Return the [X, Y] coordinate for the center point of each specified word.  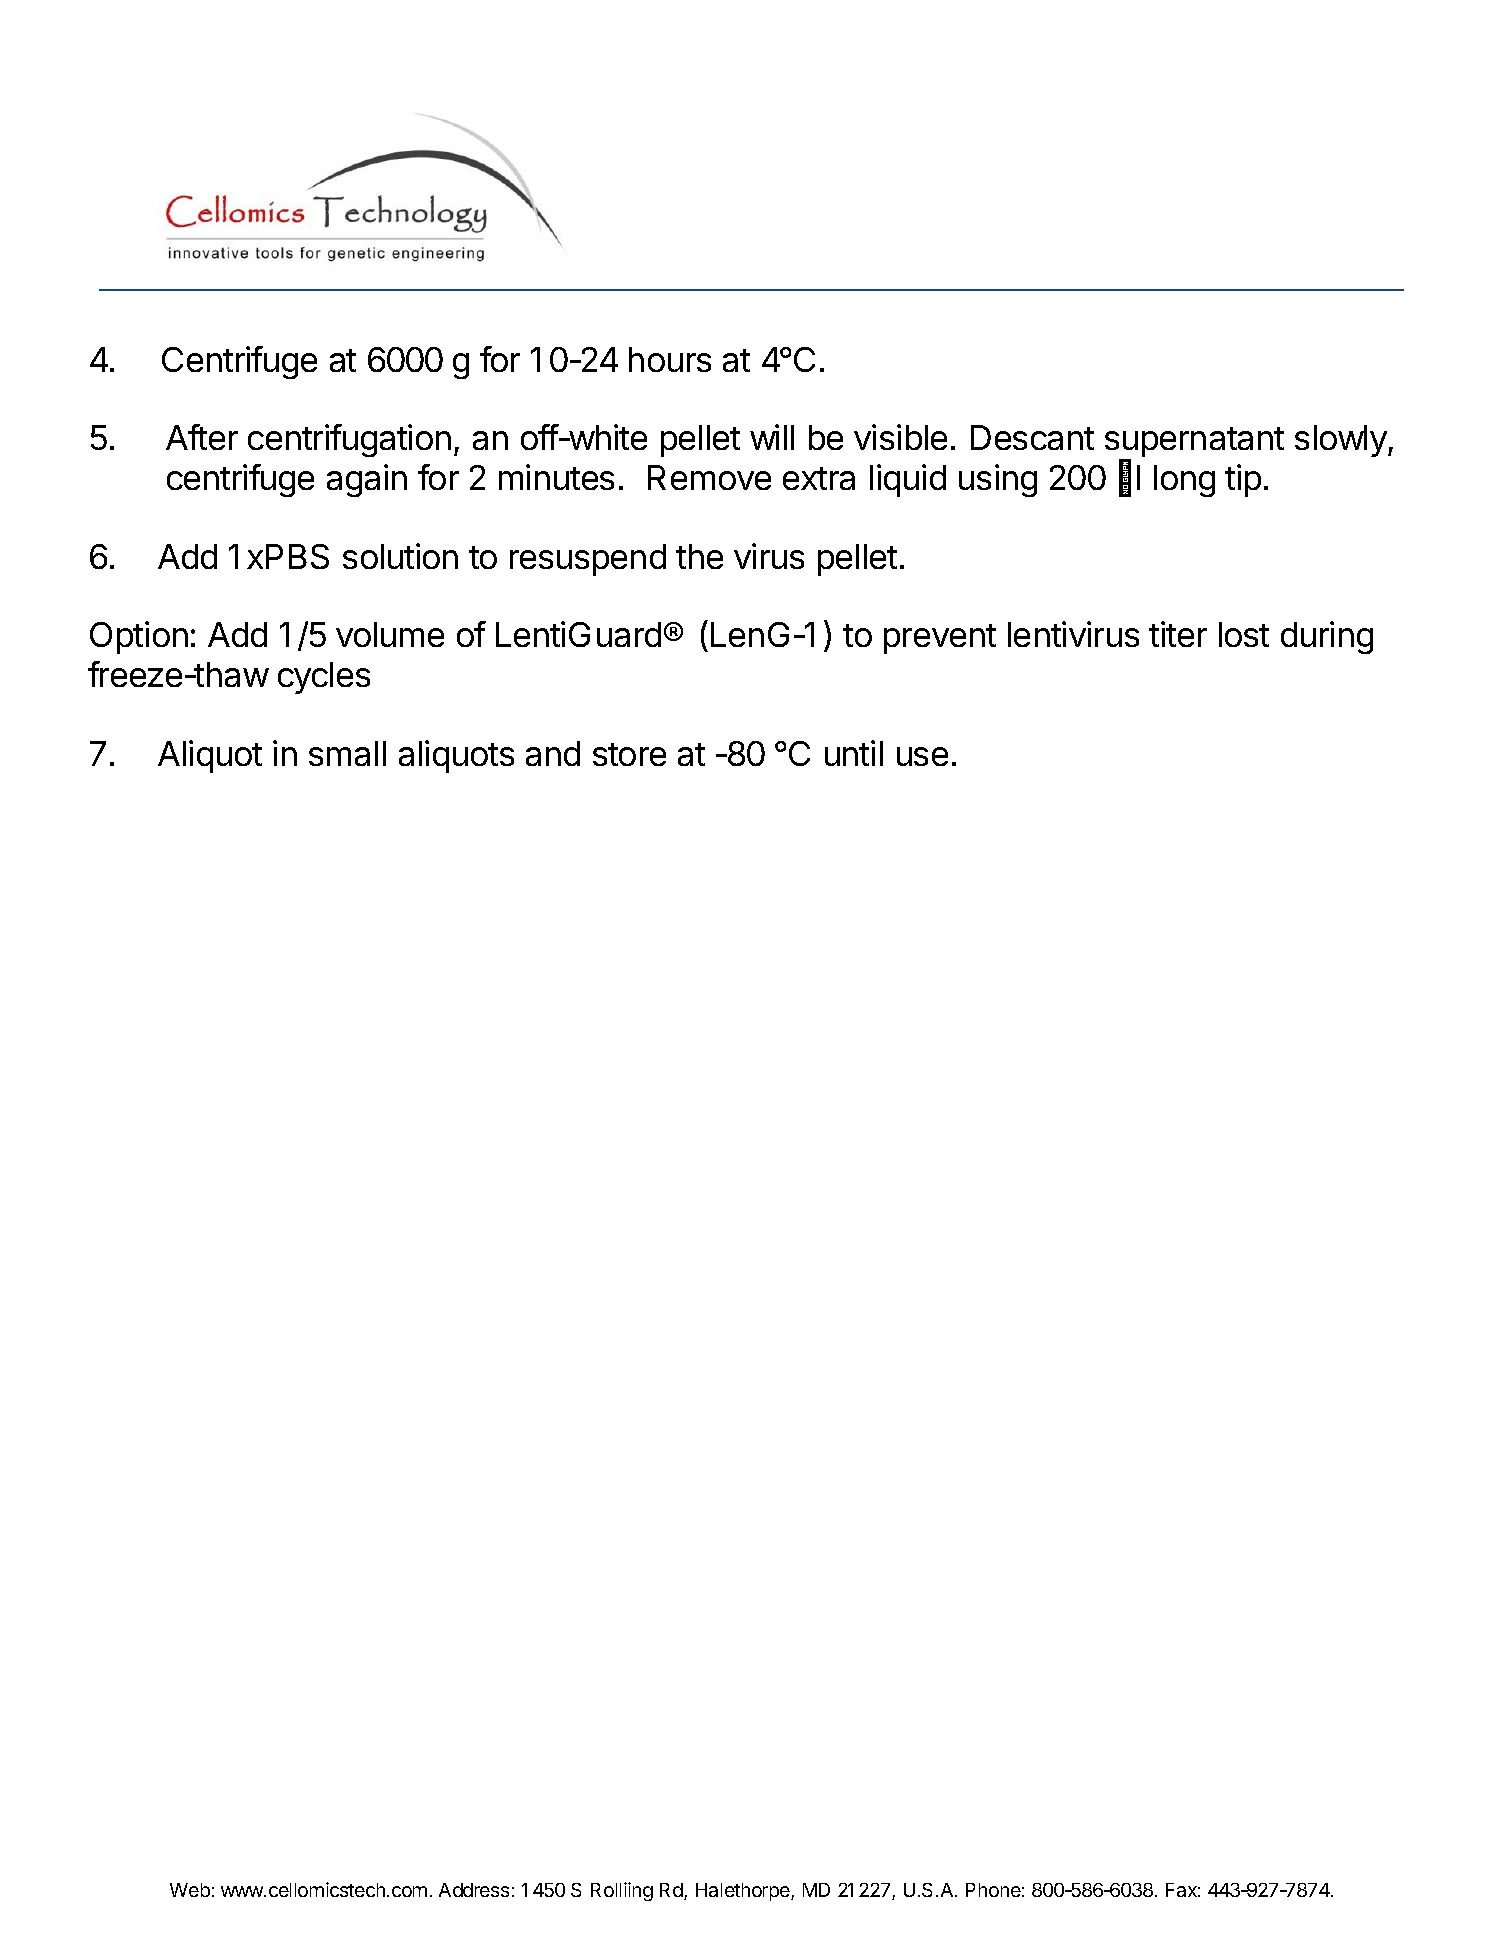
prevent [940, 639]
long [1184, 481]
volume [390, 634]
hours [670, 359]
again [367, 480]
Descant [1032, 437]
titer [1178, 634]
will [772, 437]
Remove [709, 477]
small [347, 753]
